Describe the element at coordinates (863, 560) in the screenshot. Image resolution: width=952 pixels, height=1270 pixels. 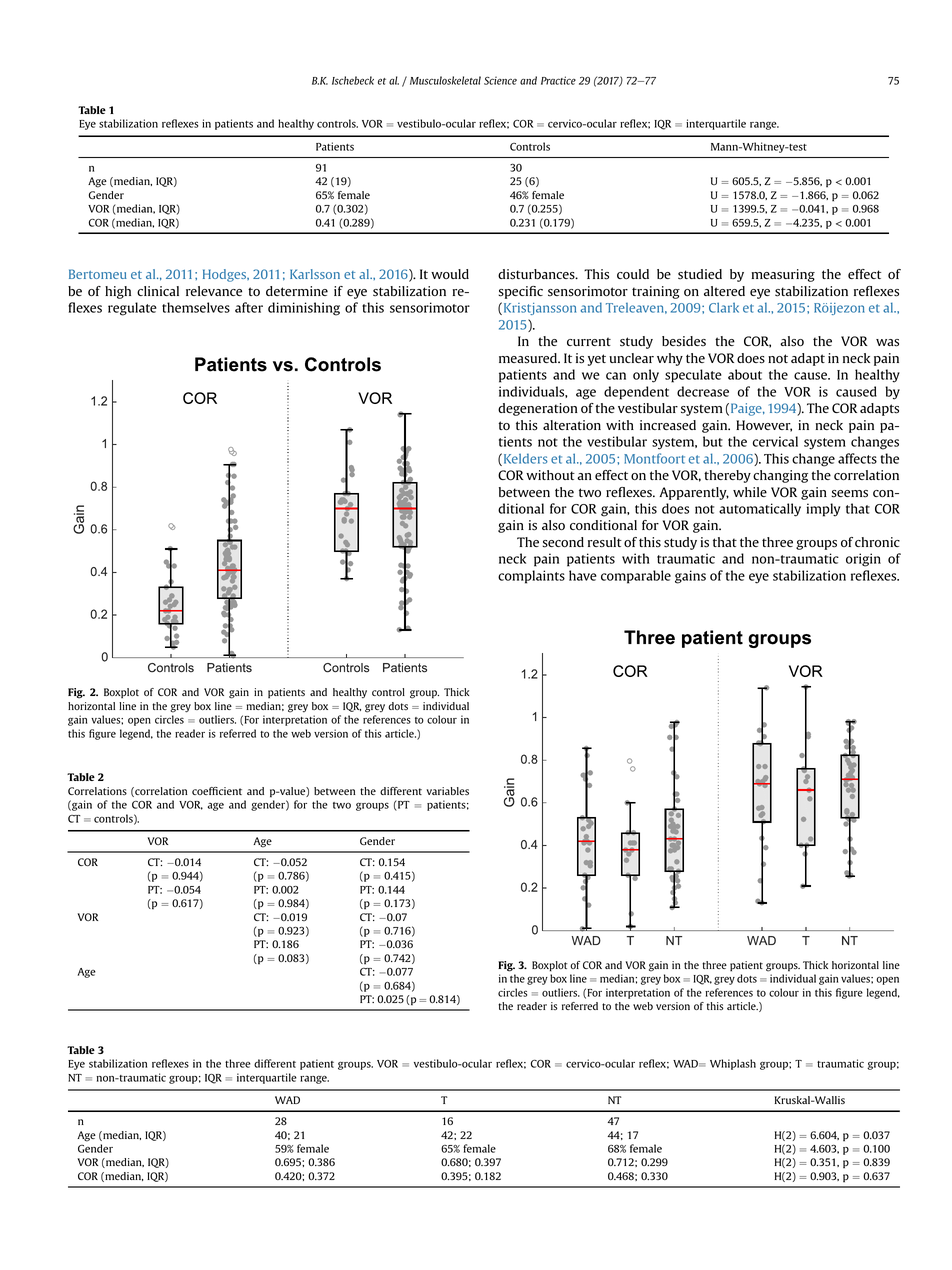
I see `origin` at that location.
